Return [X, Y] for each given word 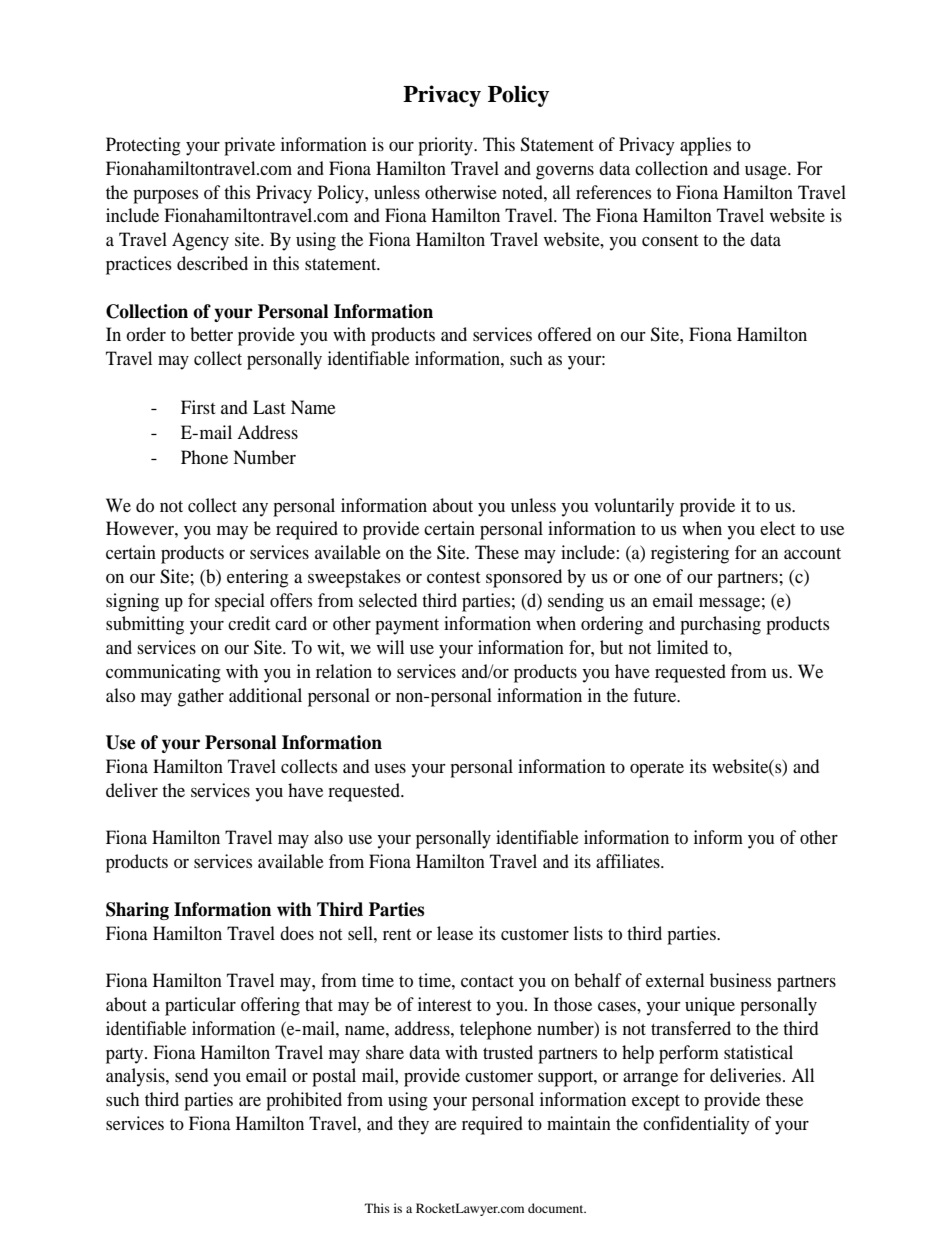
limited [682, 647]
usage [767, 173]
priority [446, 146]
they [413, 1125]
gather [200, 697]
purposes [165, 197]
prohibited [304, 1101]
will [390, 647]
